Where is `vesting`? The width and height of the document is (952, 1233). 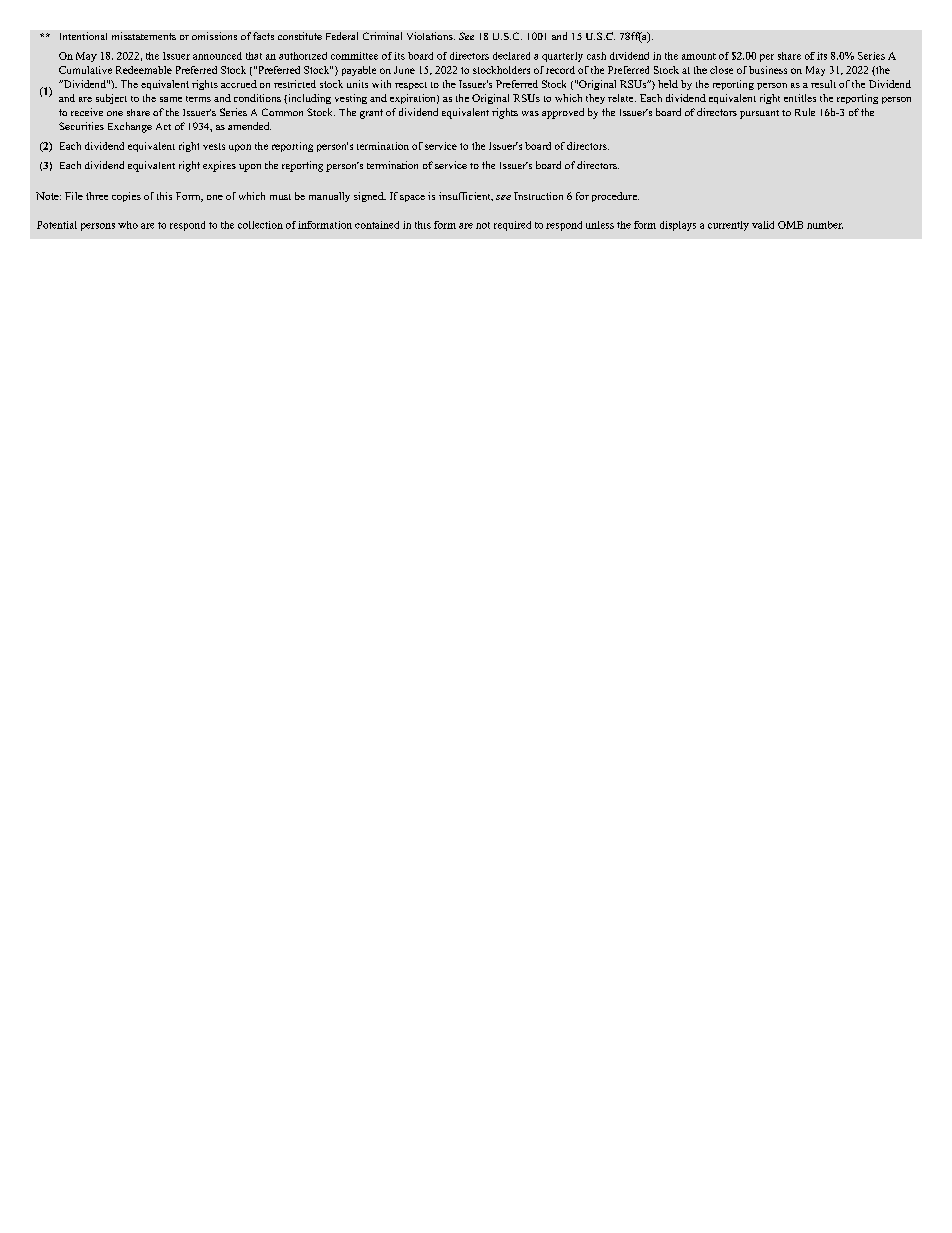 vesting is located at coordinates (351, 99).
